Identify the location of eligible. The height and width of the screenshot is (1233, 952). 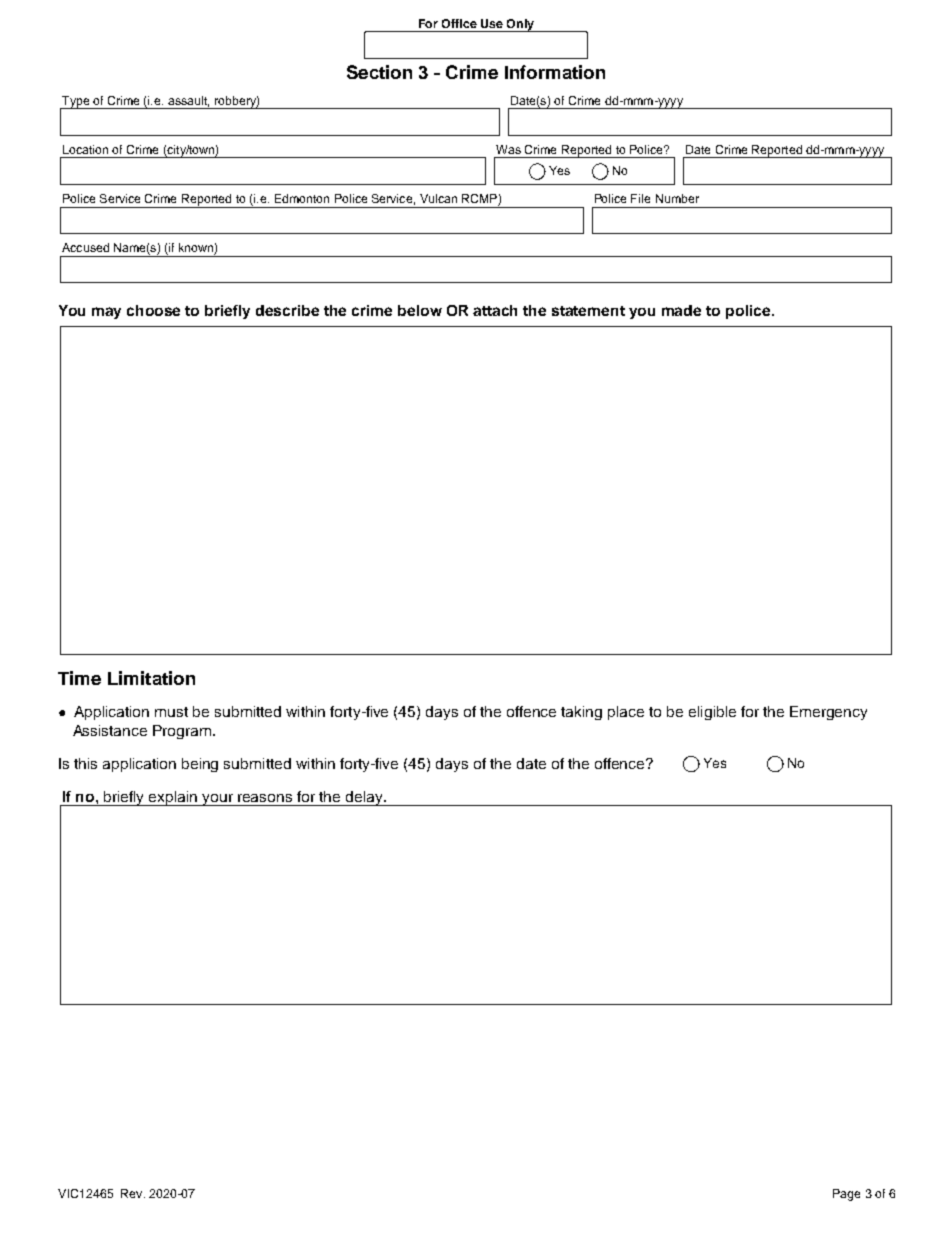
(712, 713).
